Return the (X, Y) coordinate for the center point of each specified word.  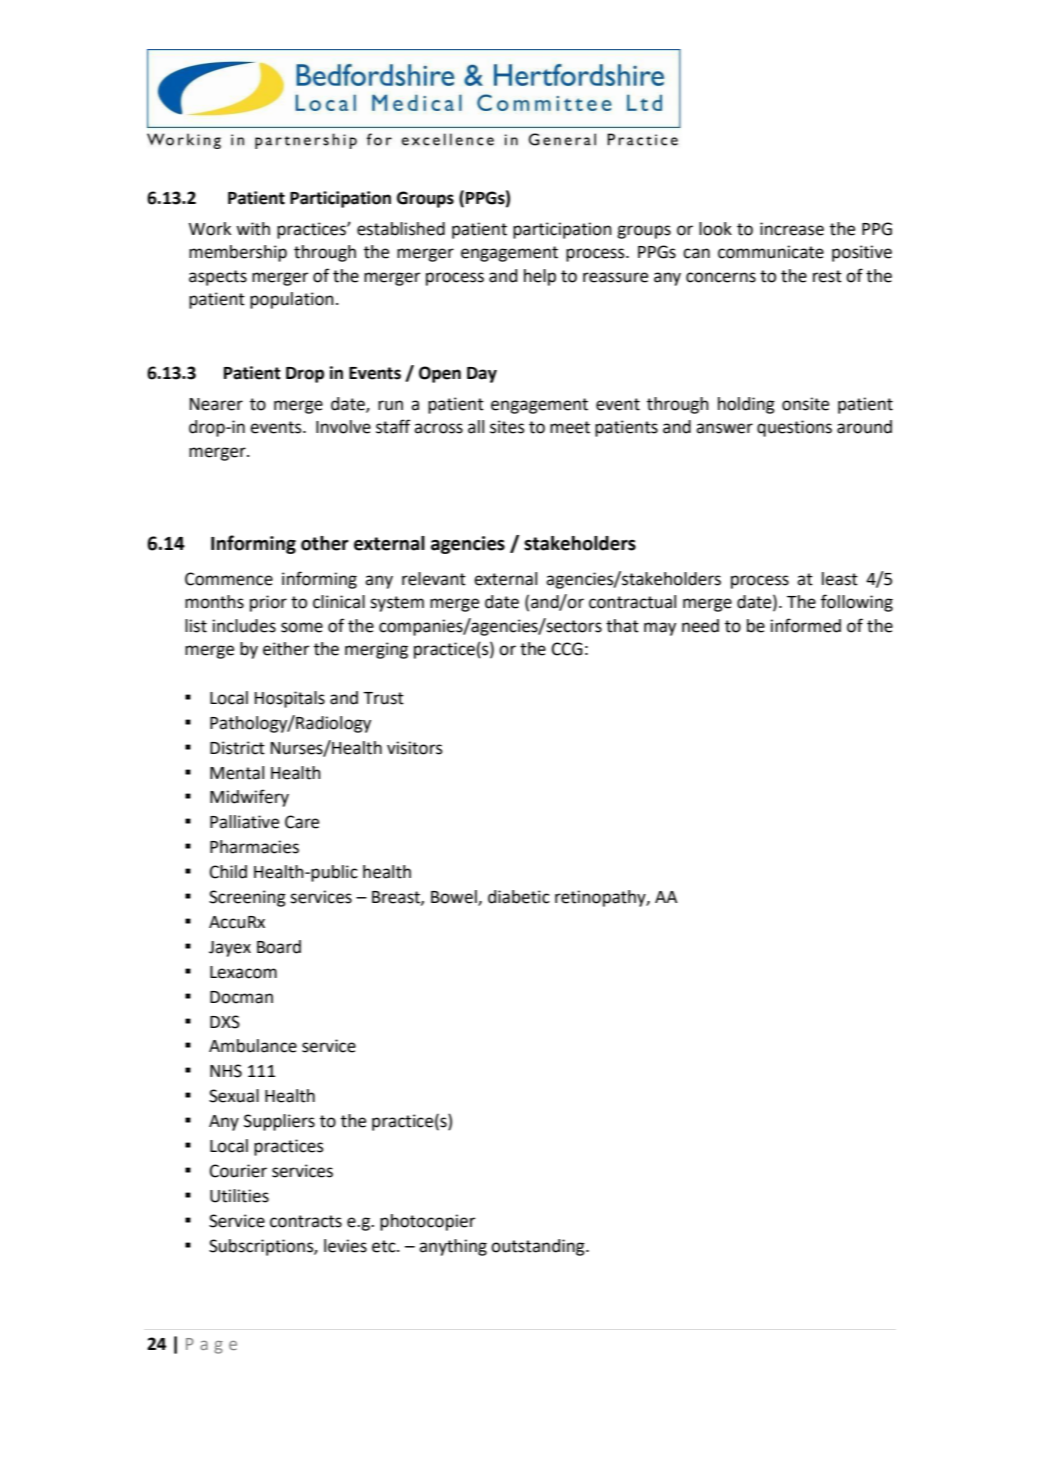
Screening (247, 898)
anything (453, 1247)
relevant (434, 579)
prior (268, 603)
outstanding (539, 1247)
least (840, 579)
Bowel (455, 898)
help (540, 277)
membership (238, 253)
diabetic (519, 897)
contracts (306, 1221)
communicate (771, 252)
